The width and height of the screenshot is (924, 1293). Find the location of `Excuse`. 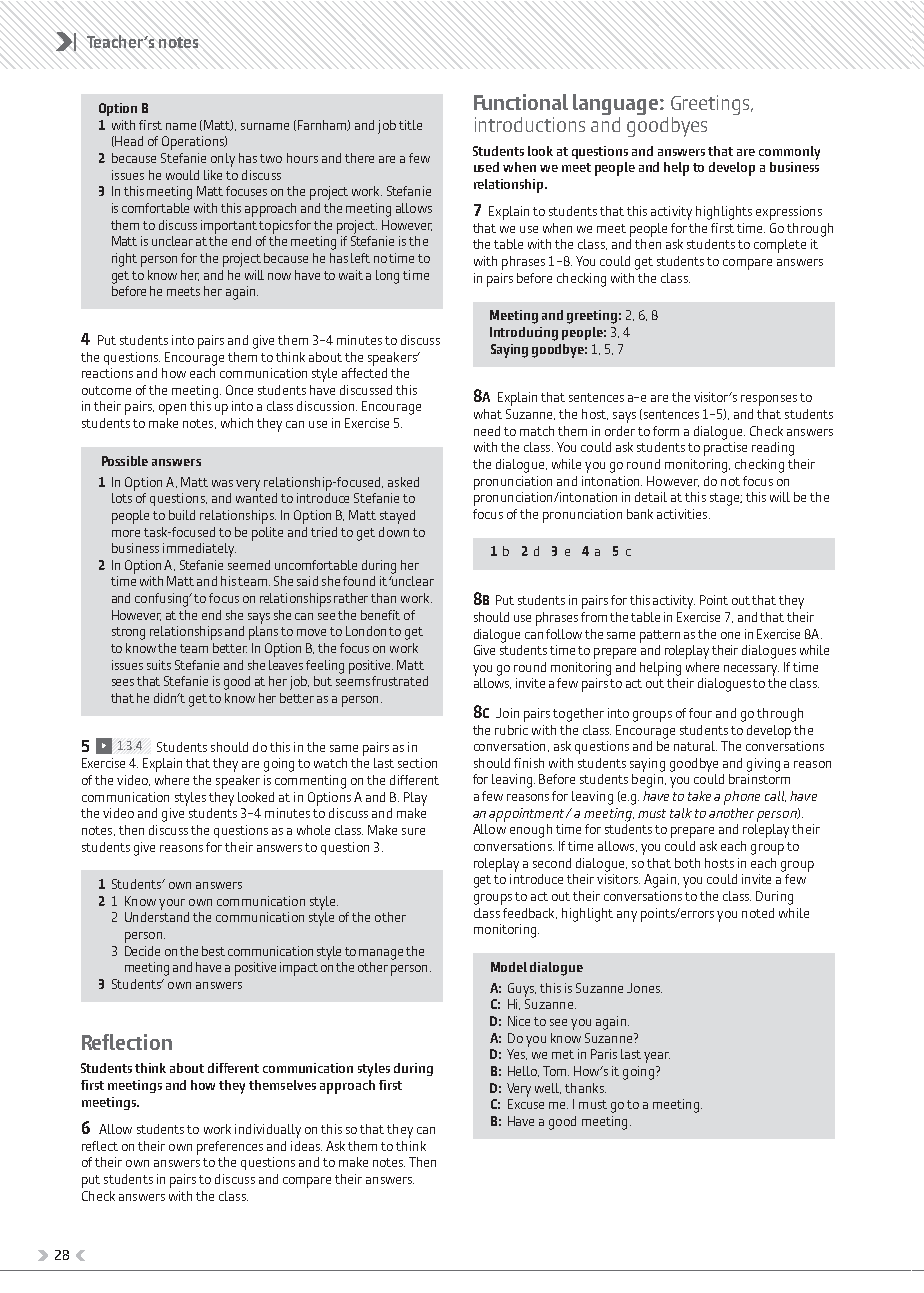

Excuse is located at coordinates (526, 1104).
